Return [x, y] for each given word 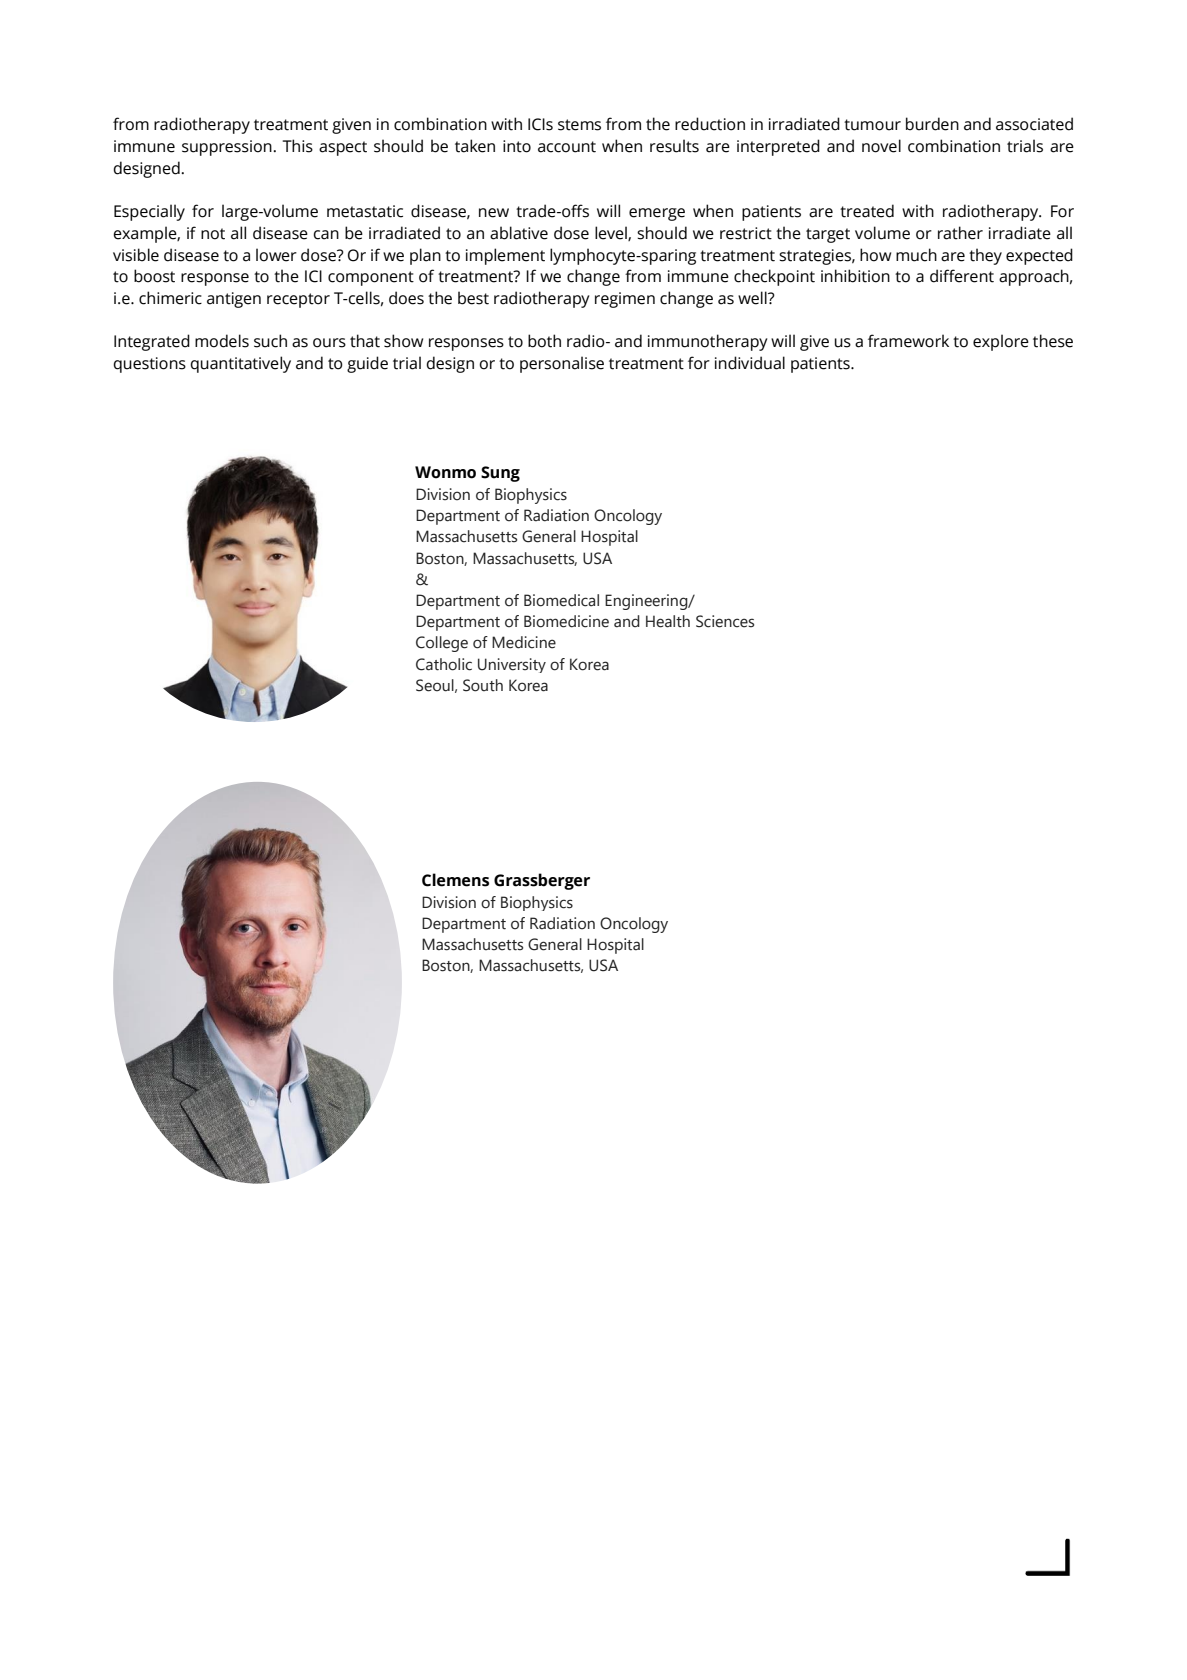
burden [932, 124]
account [567, 147]
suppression [228, 148]
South [483, 685]
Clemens [455, 880]
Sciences [725, 621]
